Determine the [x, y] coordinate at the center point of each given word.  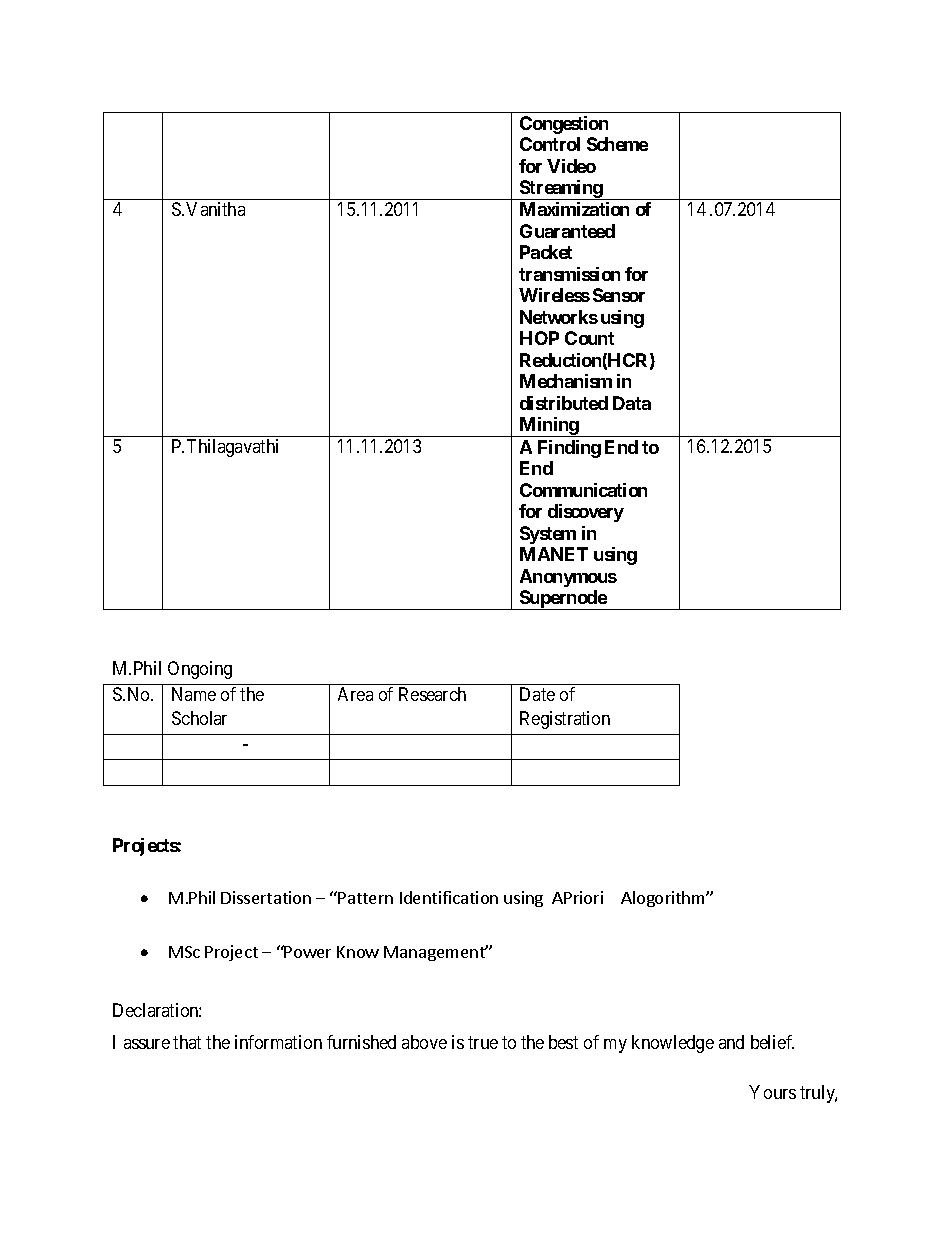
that [187, 1042]
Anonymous [568, 578]
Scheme [617, 144]
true [483, 1043]
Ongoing [200, 670]
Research [432, 694]
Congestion [564, 125]
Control [550, 144]
